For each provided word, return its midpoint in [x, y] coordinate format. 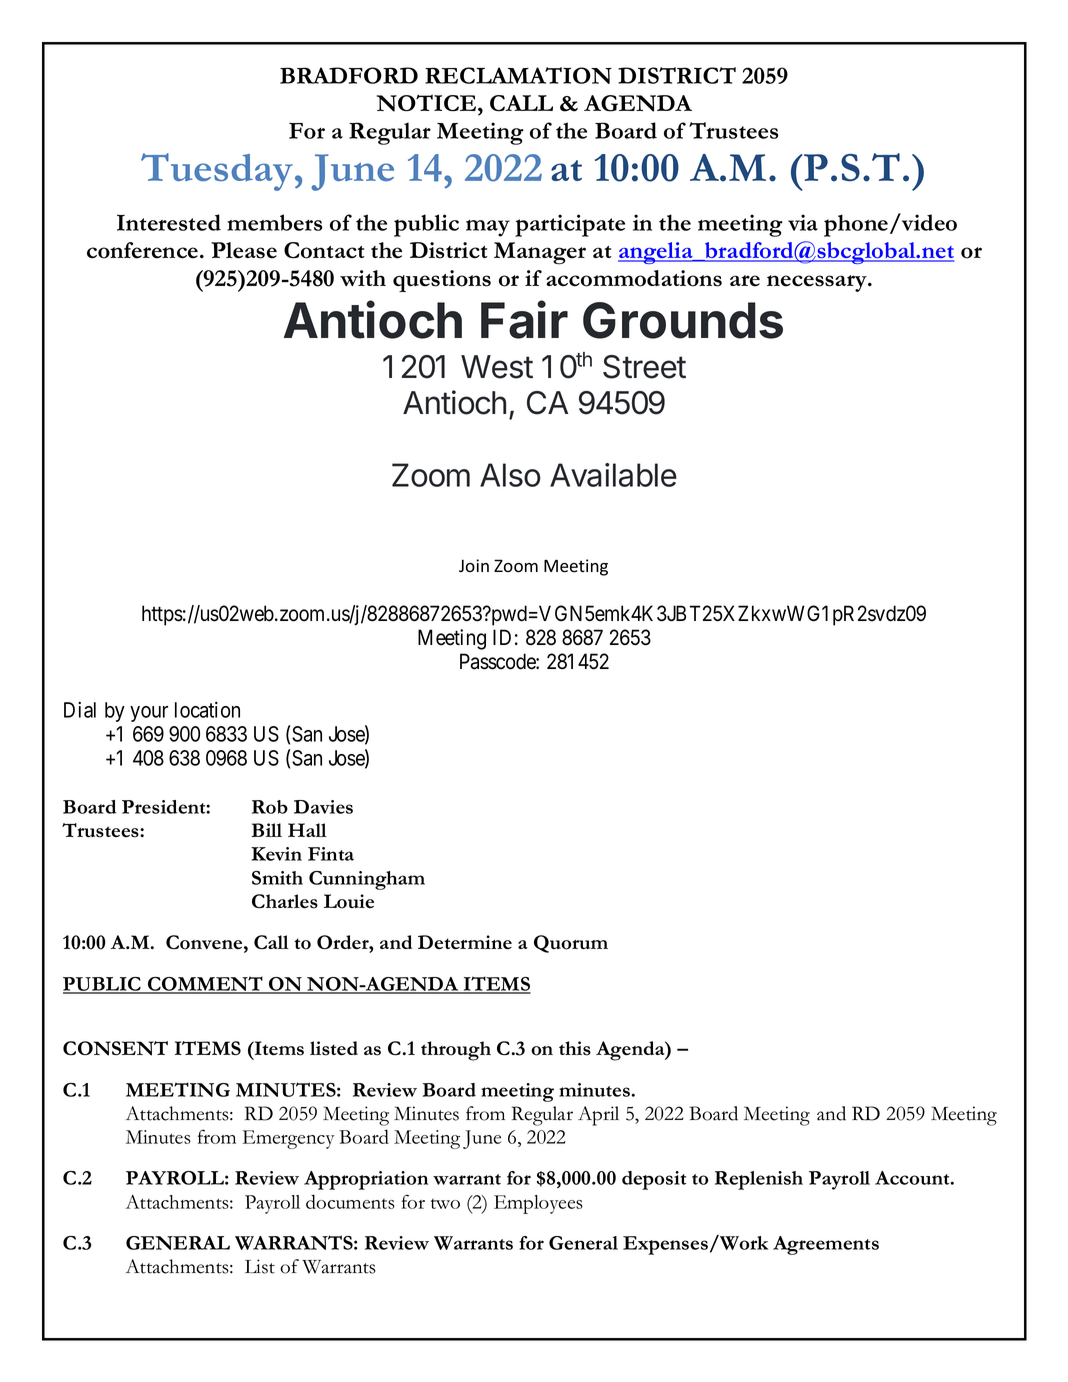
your [149, 714]
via [803, 222]
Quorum [571, 944]
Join [474, 565]
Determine [465, 942]
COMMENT [205, 984]
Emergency [288, 1139]
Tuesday [217, 172]
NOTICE [427, 103]
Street [644, 367]
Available [613, 475]
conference [144, 250]
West [497, 367]
